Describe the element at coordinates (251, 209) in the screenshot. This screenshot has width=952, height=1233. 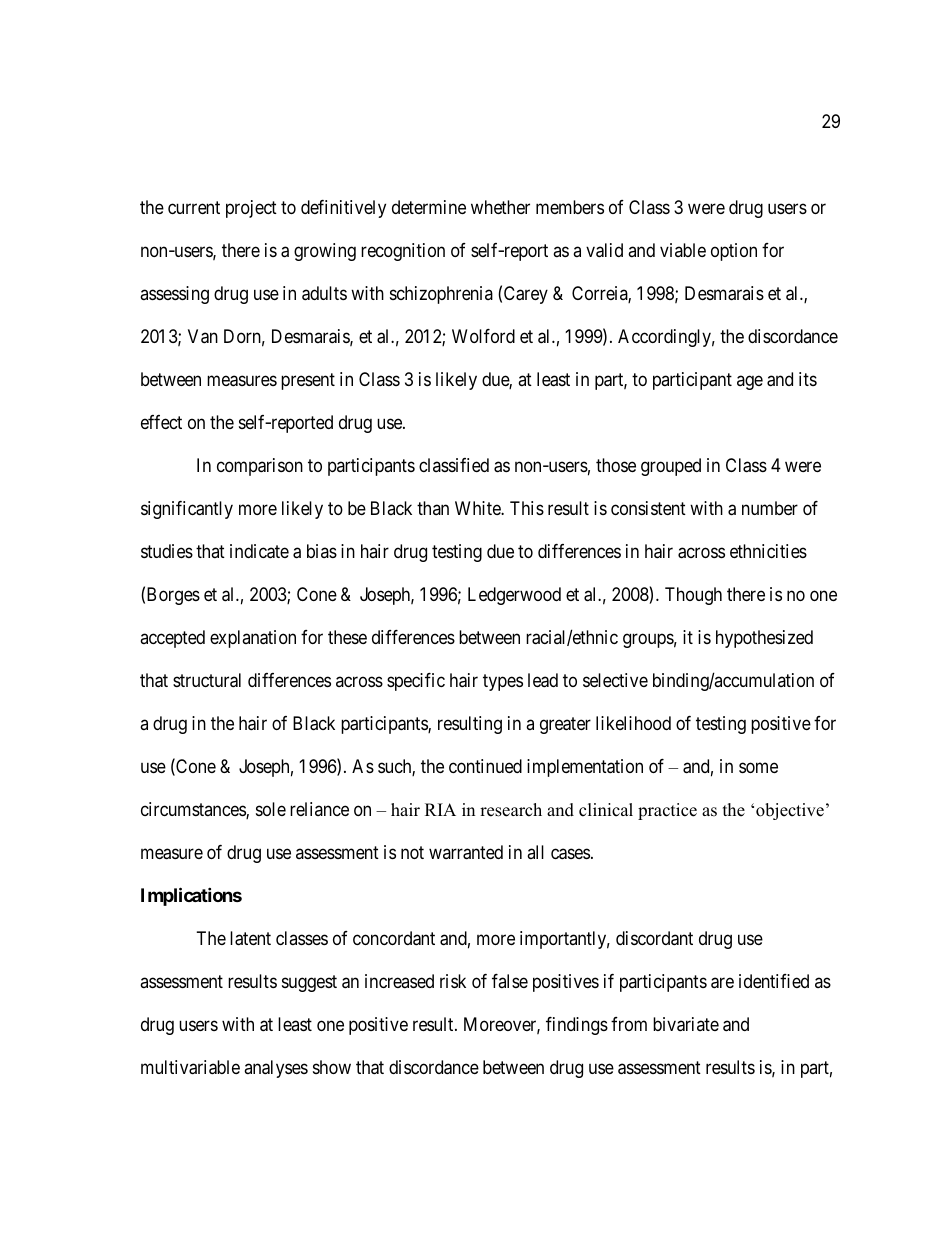
I see `project` at that location.
